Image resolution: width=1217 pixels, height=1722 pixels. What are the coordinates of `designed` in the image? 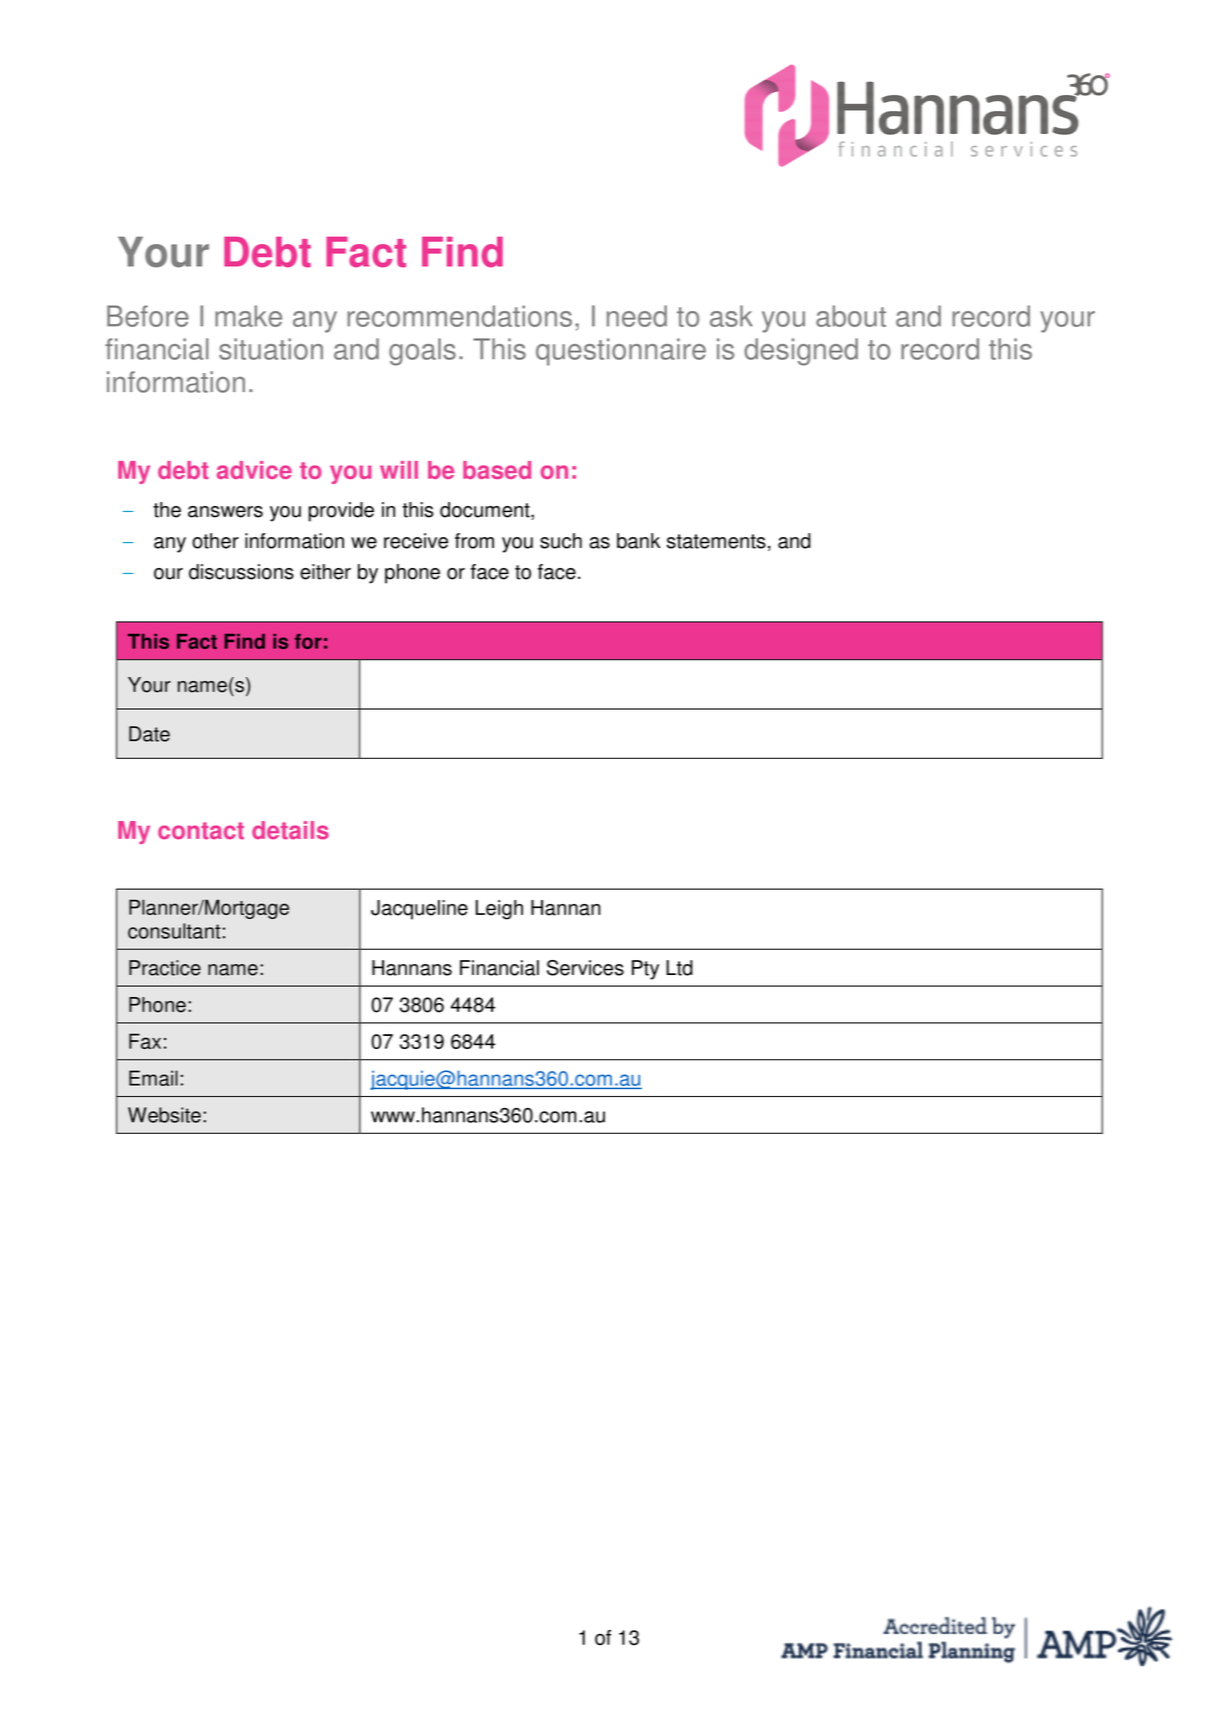 It's located at (801, 352).
